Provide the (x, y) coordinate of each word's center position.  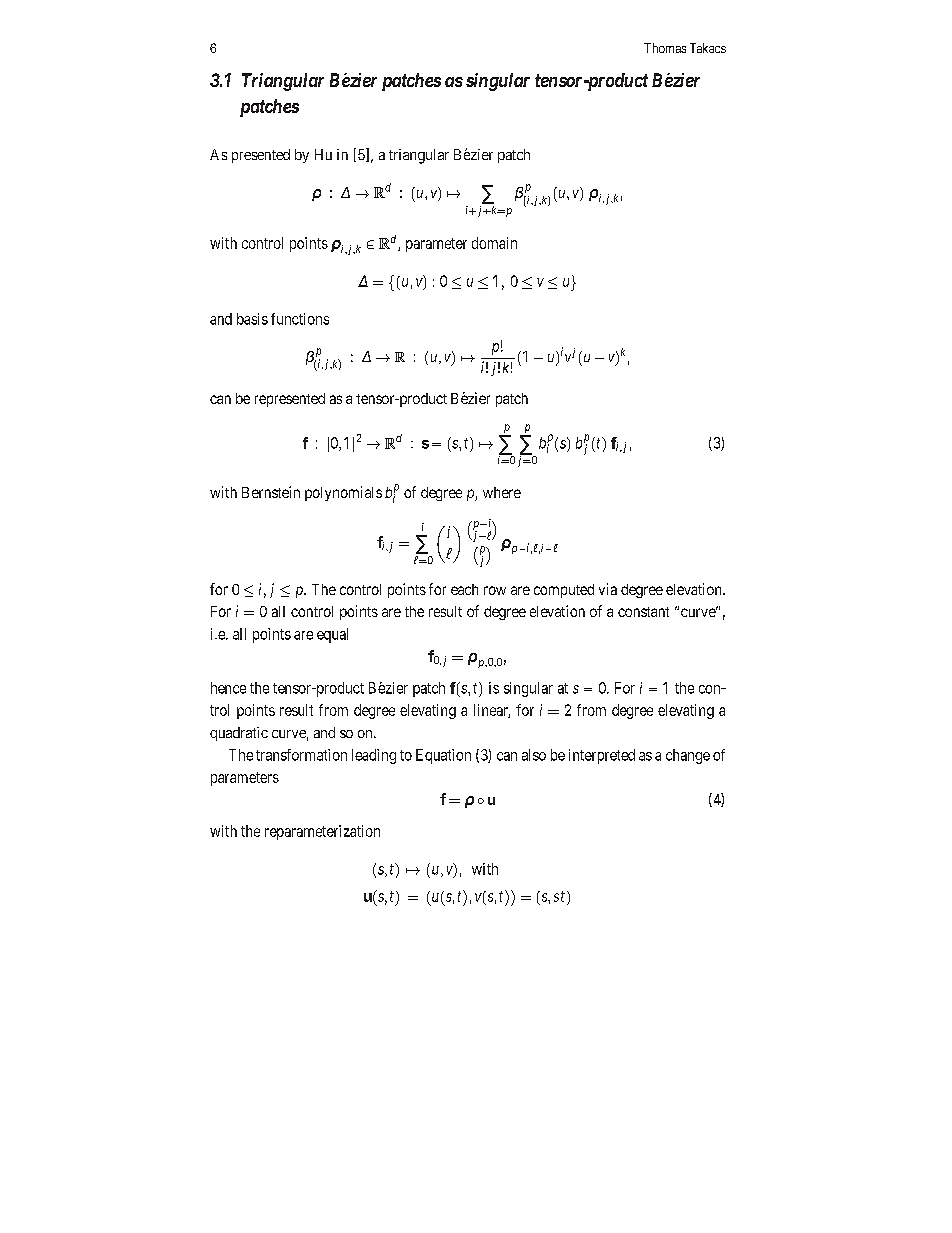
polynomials (343, 493)
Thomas (665, 48)
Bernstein (271, 492)
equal (332, 635)
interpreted (602, 756)
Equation (443, 756)
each (464, 589)
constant (643, 612)
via (608, 589)
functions (300, 319)
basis (252, 319)
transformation (301, 755)
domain (494, 243)
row (495, 590)
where (502, 492)
